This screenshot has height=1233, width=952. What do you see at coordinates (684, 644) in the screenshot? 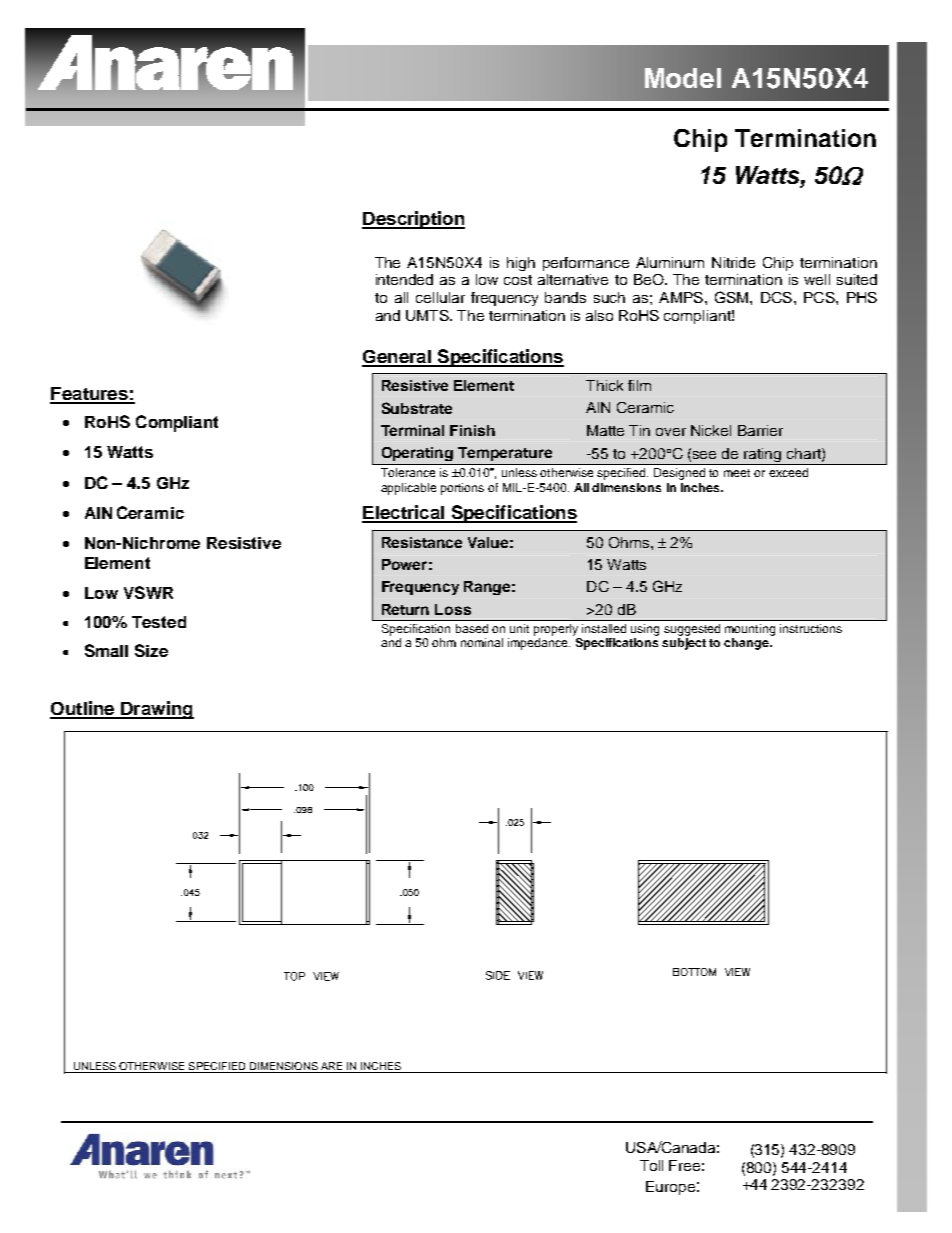
I see `subject` at bounding box center [684, 644].
